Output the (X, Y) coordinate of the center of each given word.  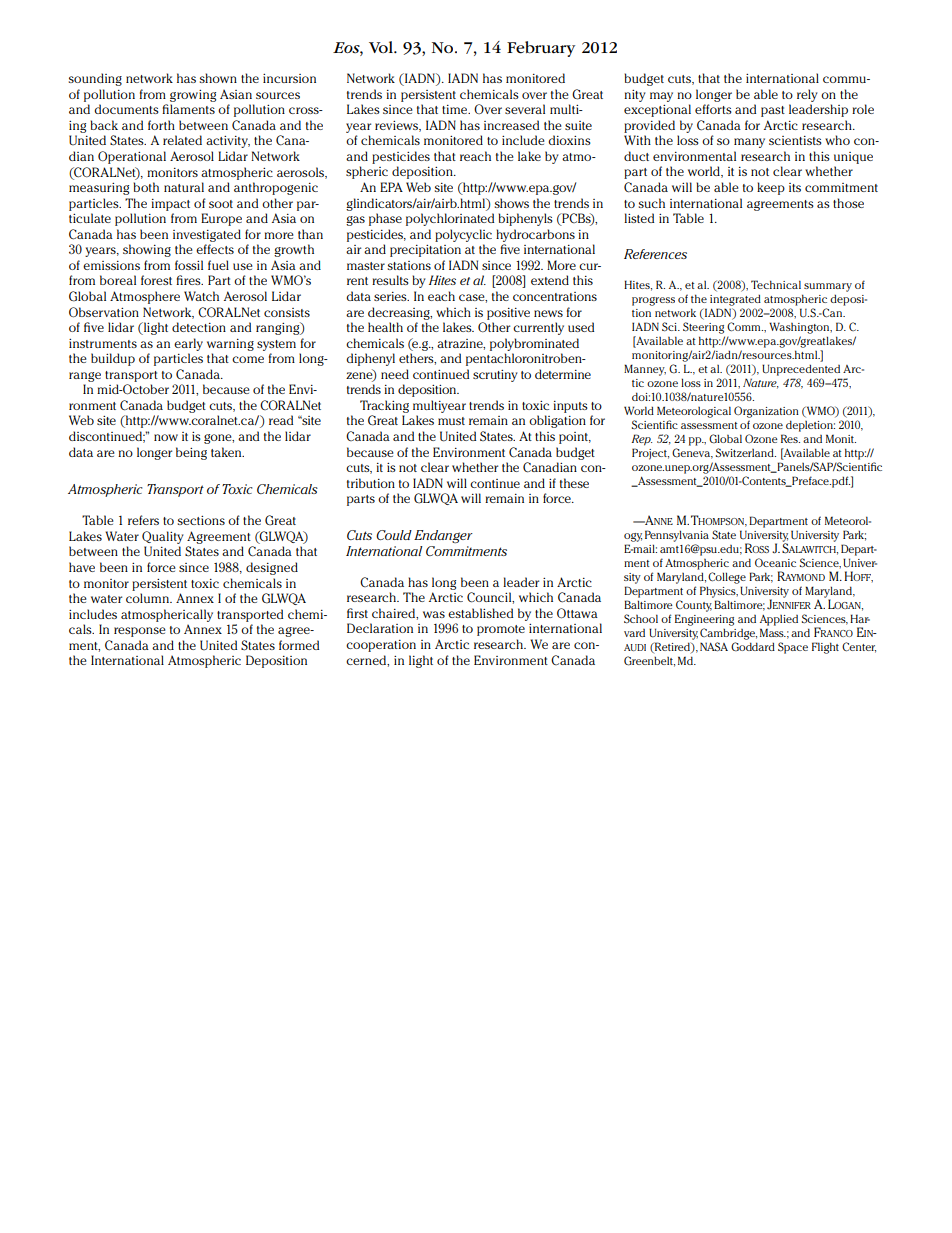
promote (501, 630)
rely (807, 95)
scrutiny (495, 376)
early (188, 344)
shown (218, 78)
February (541, 49)
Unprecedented (801, 370)
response (140, 632)
